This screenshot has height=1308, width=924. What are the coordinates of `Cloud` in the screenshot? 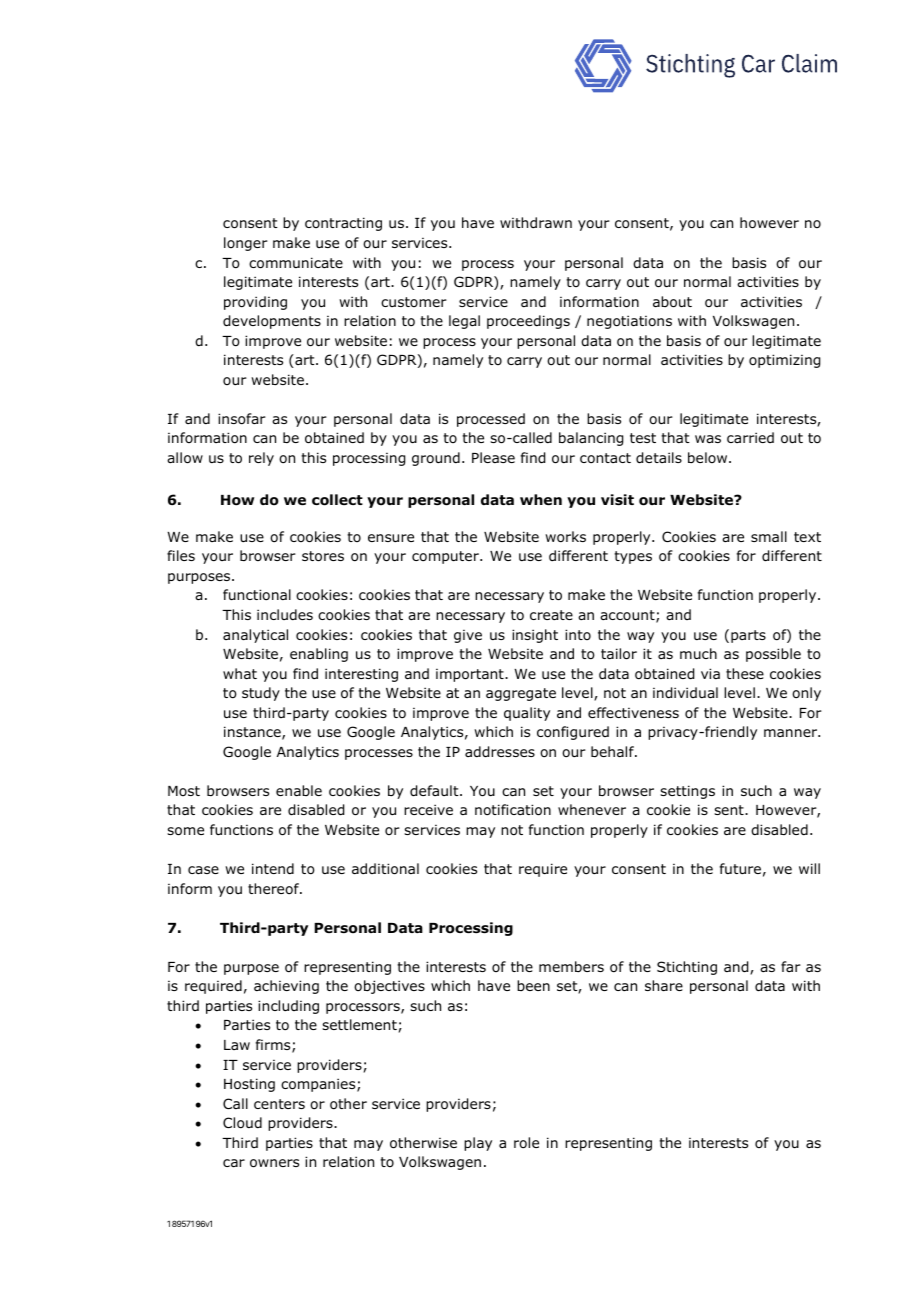 It's located at (242, 1123).
